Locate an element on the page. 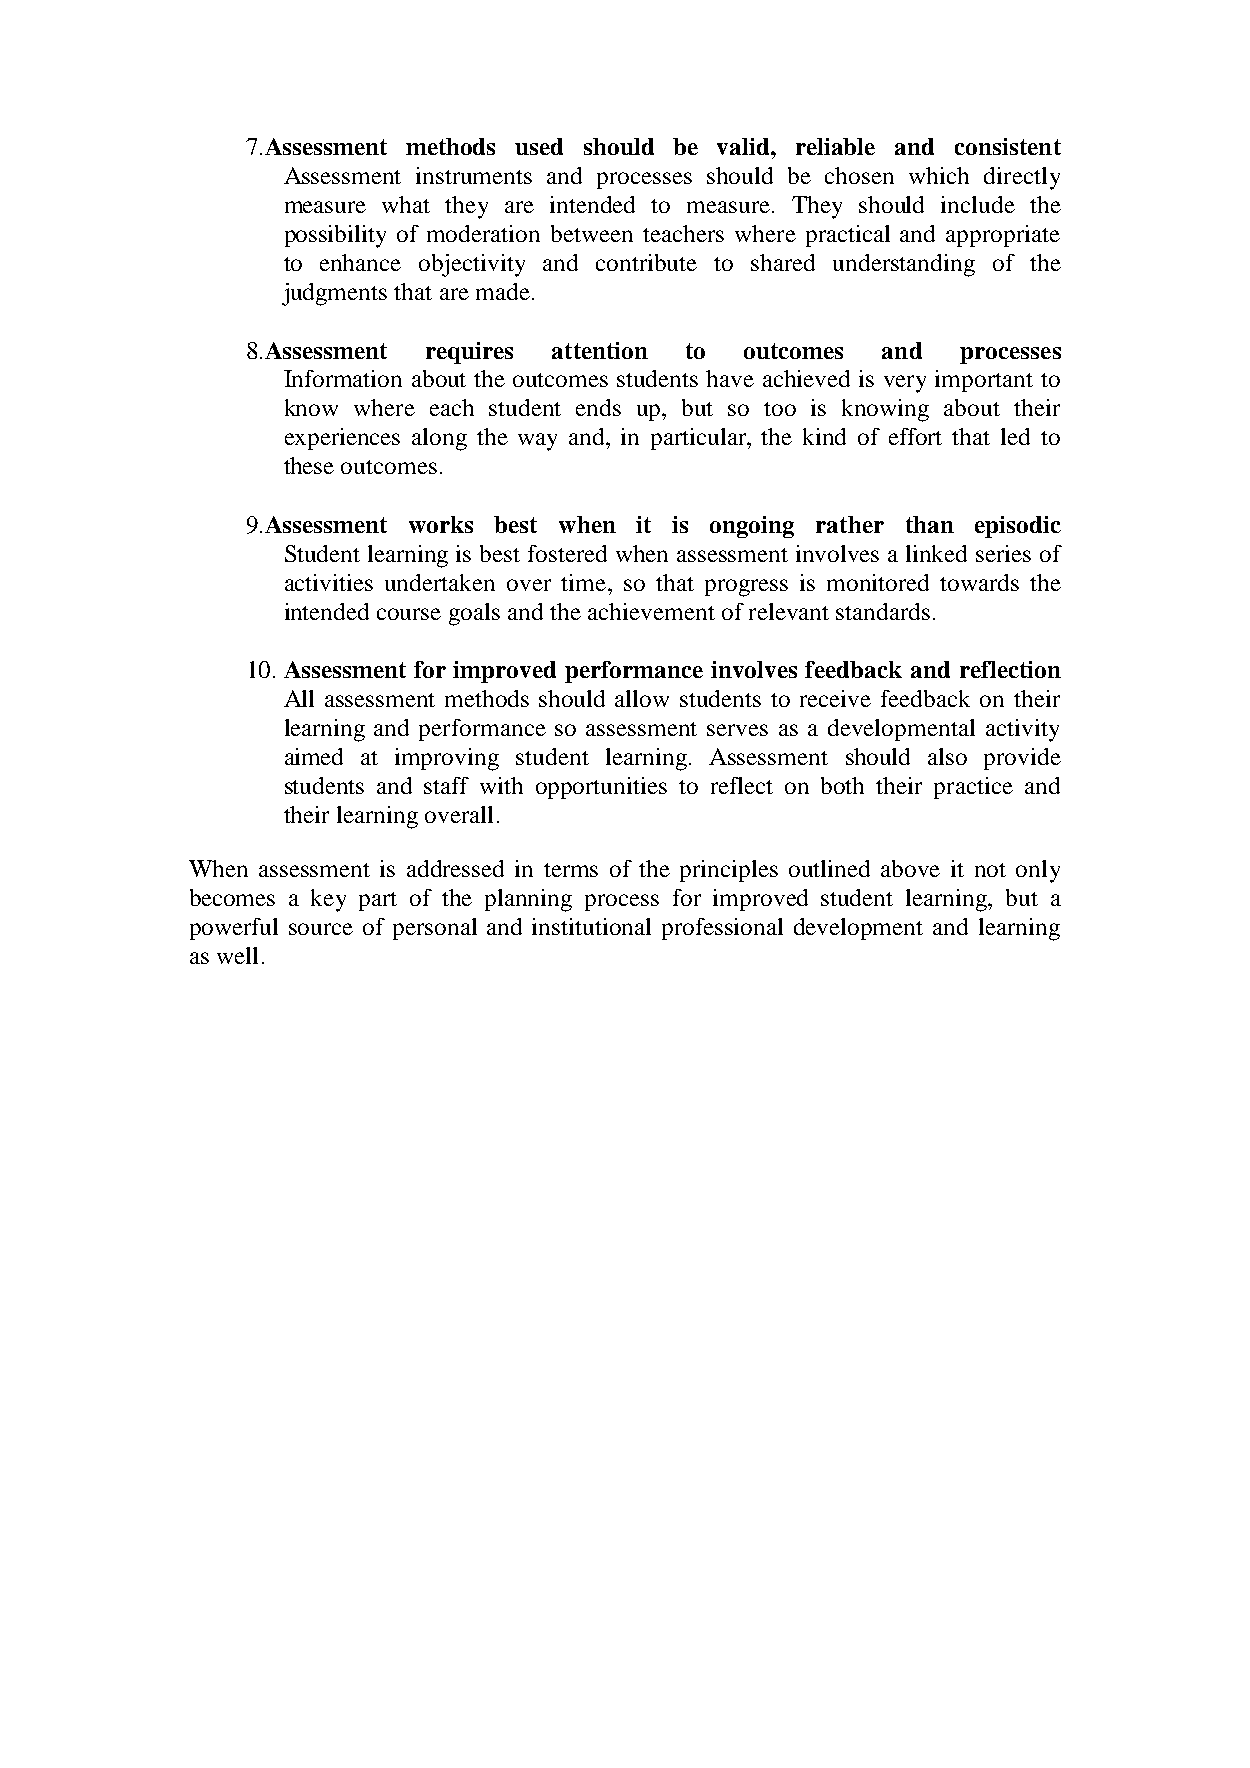  used is located at coordinates (539, 146).
